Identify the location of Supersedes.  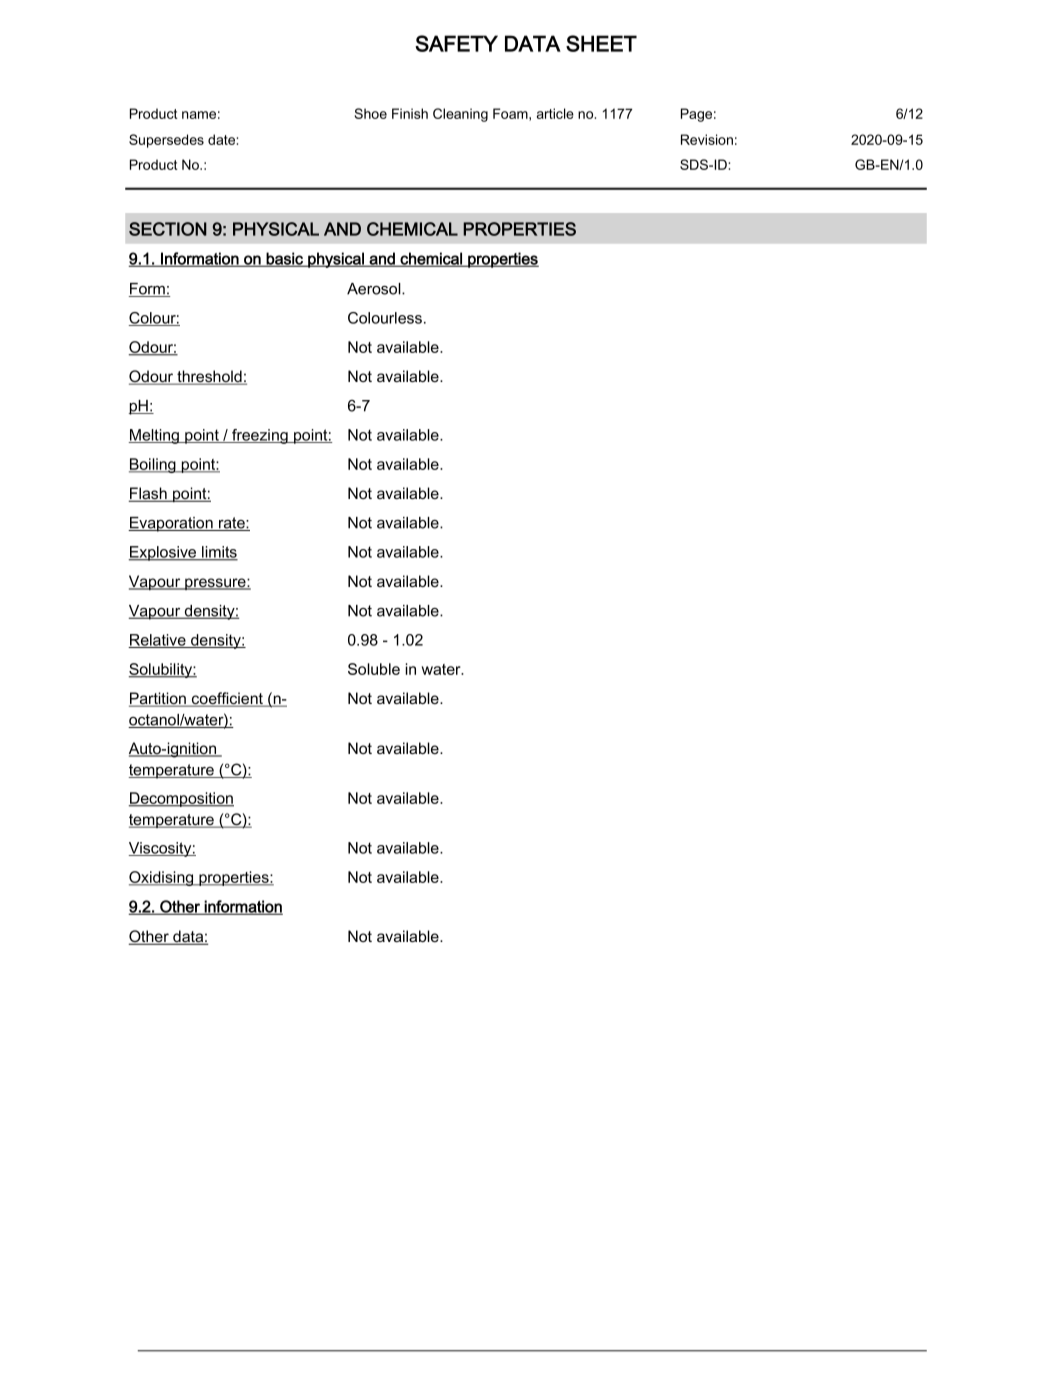
(166, 141).
